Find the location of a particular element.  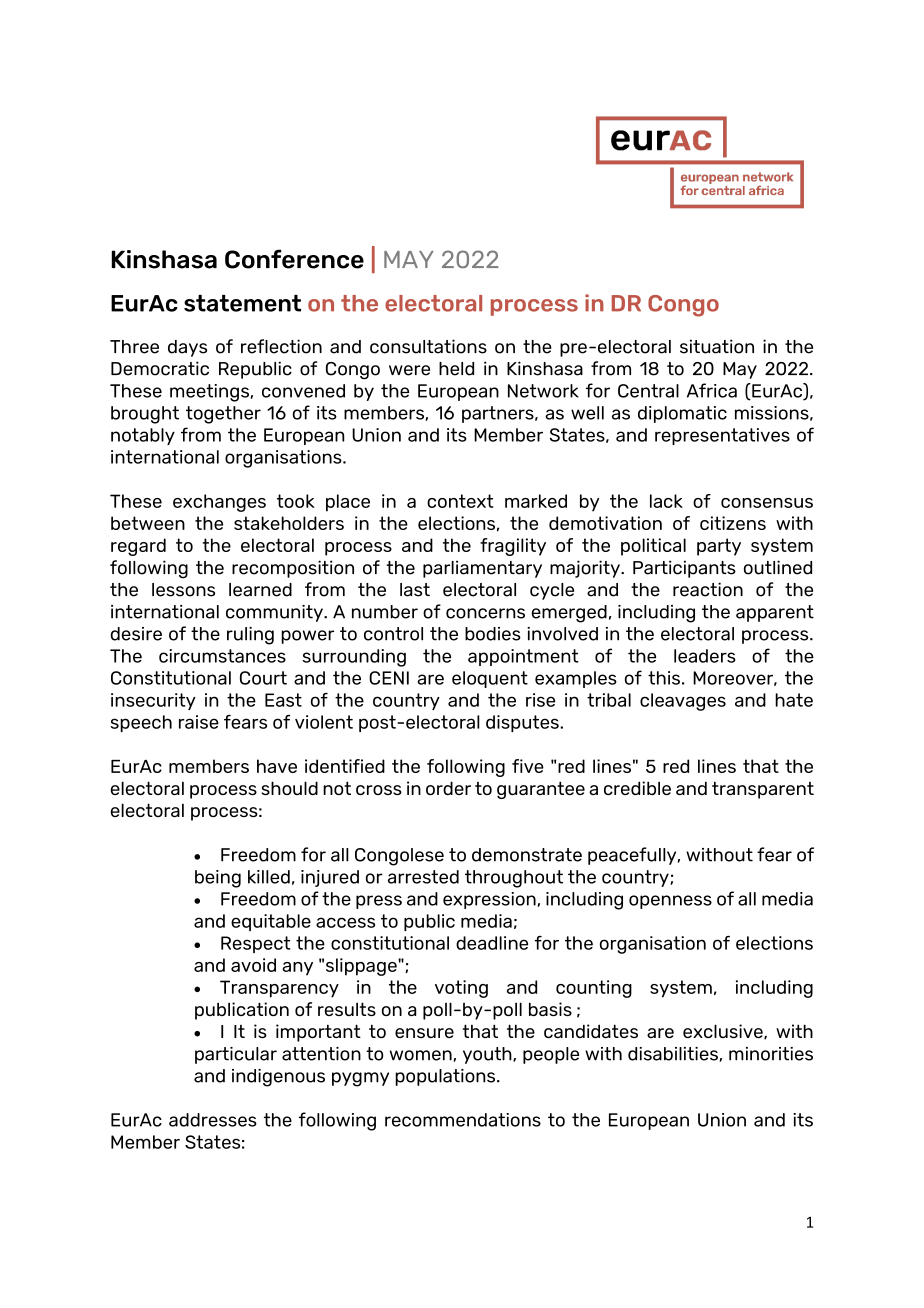

statement is located at coordinates (242, 303).
